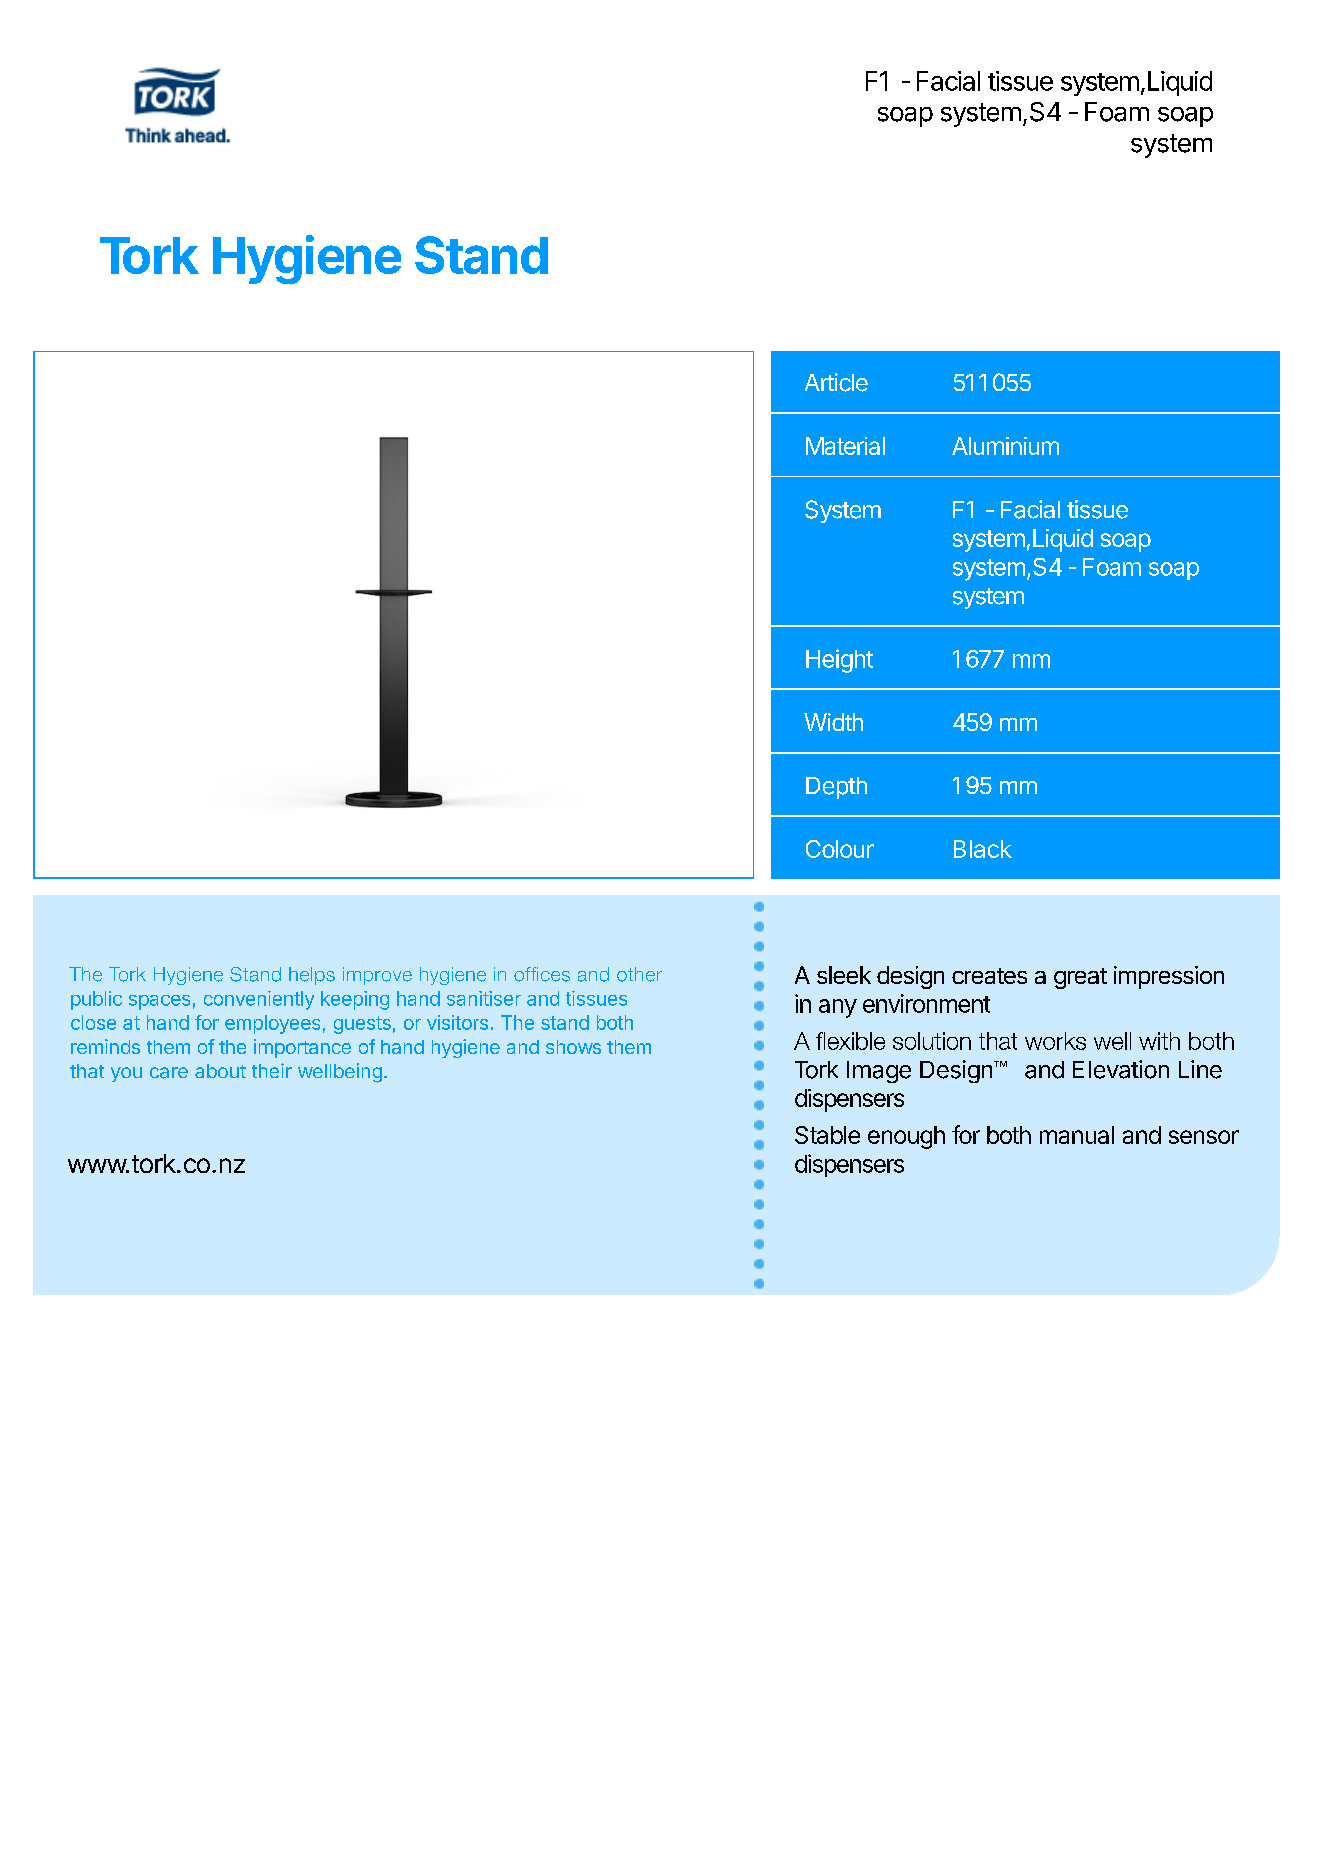  I want to click on Aluminium, so click(1005, 446).
